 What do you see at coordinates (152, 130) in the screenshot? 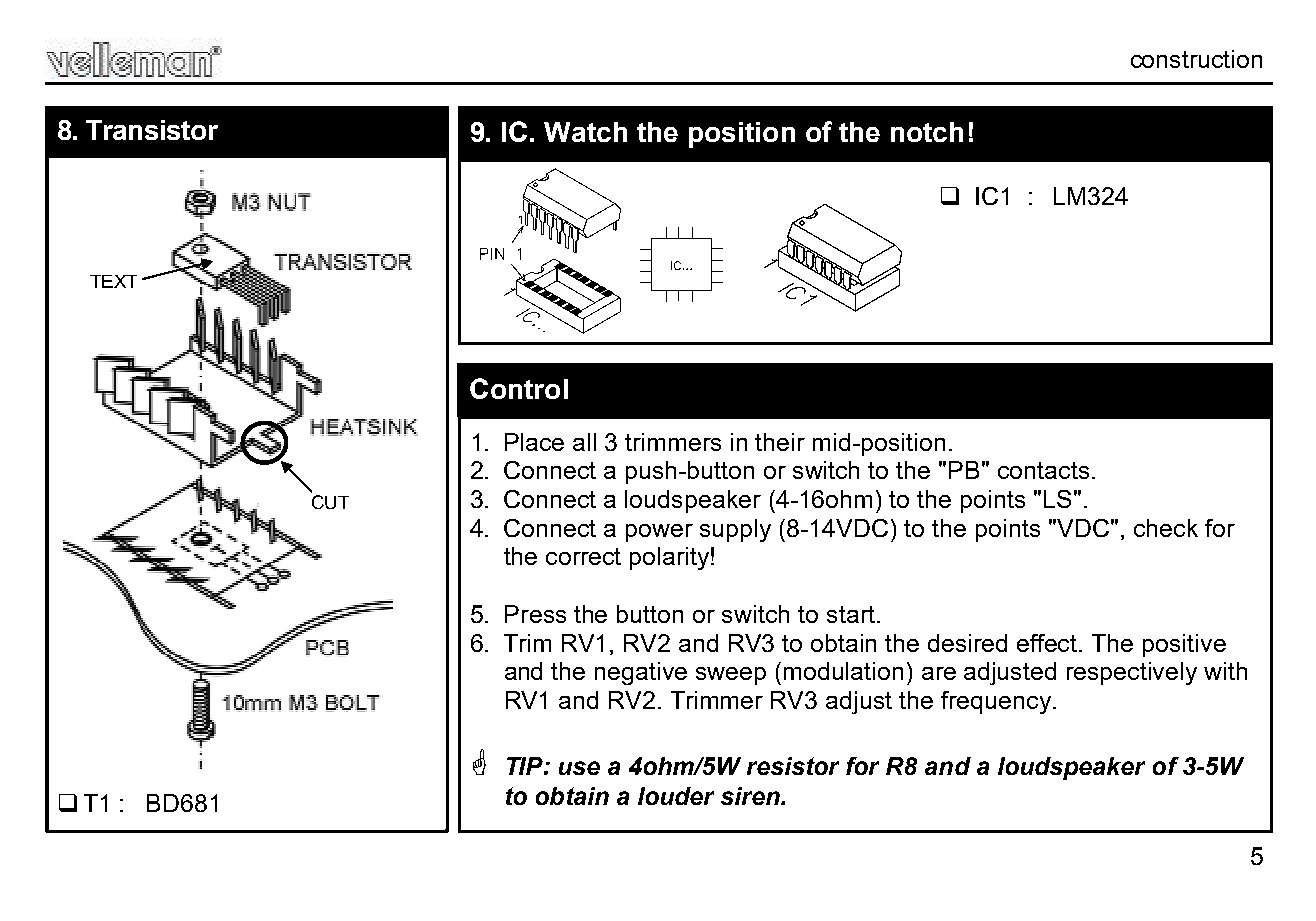
I see `Transistor` at bounding box center [152, 130].
